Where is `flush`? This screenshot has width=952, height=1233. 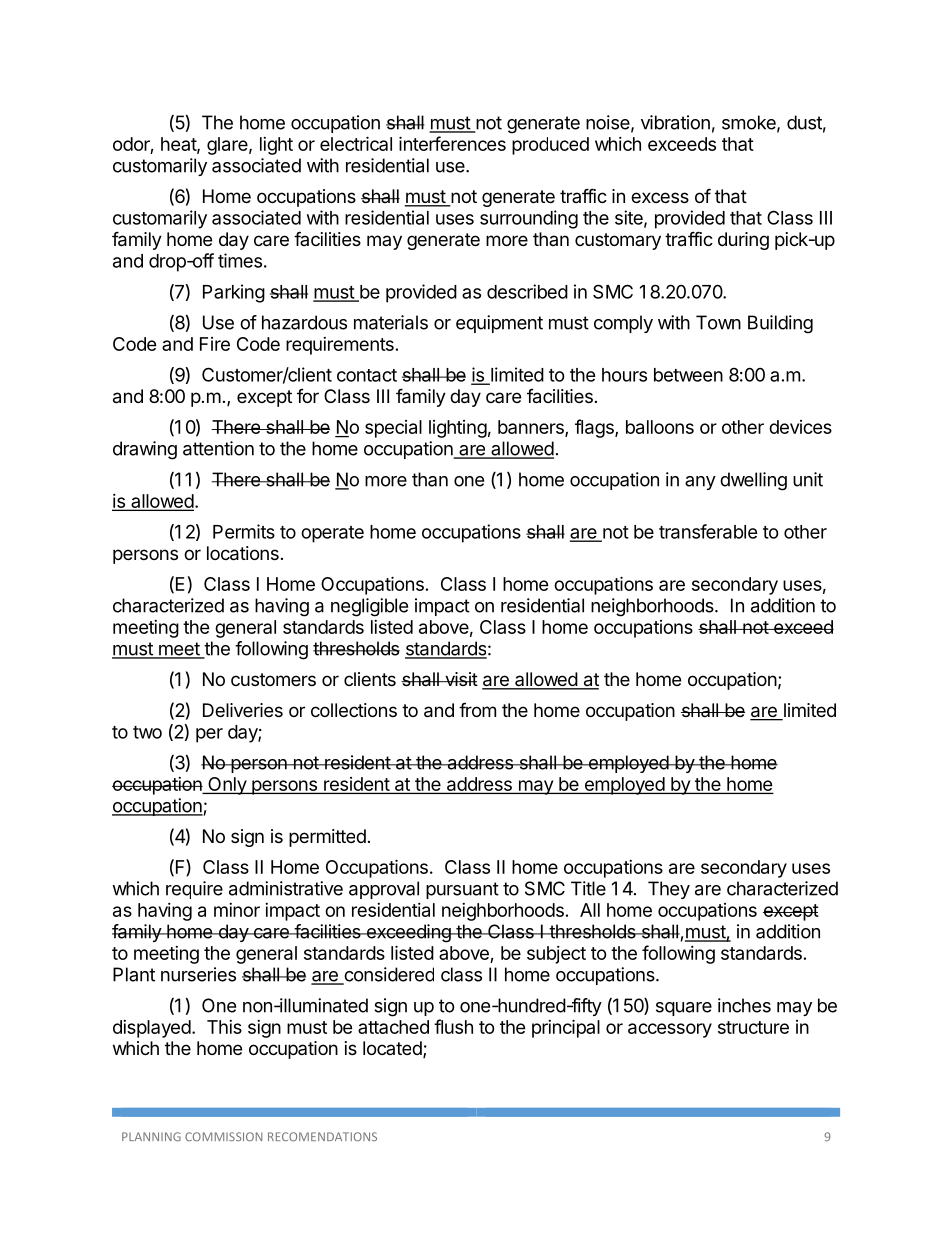
flush is located at coordinates (453, 1026).
